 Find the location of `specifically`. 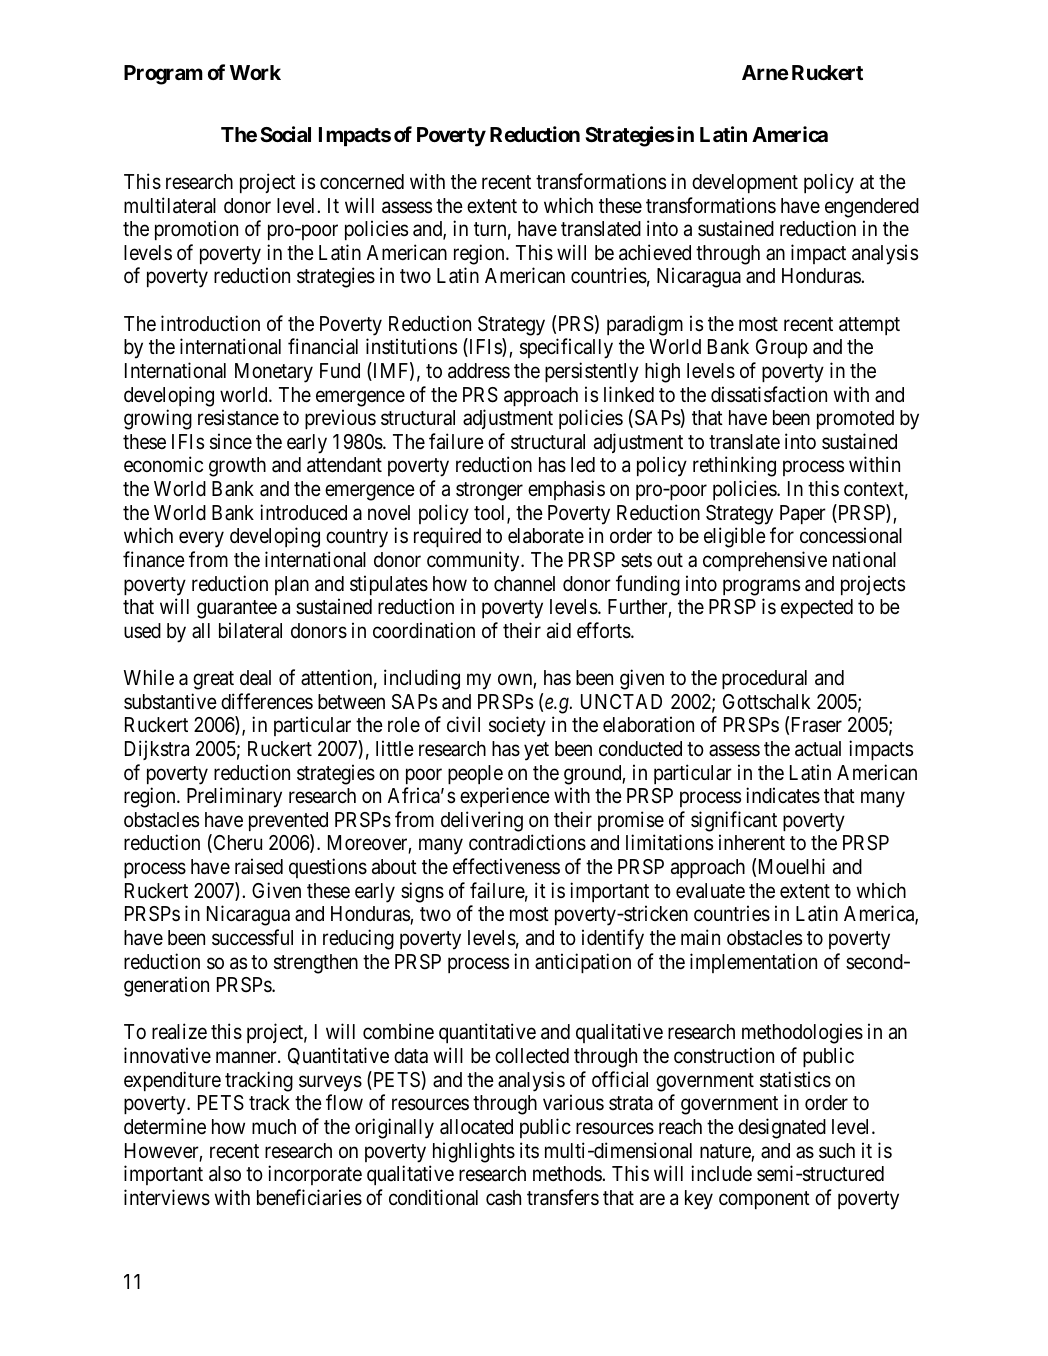

specifically is located at coordinates (566, 348).
